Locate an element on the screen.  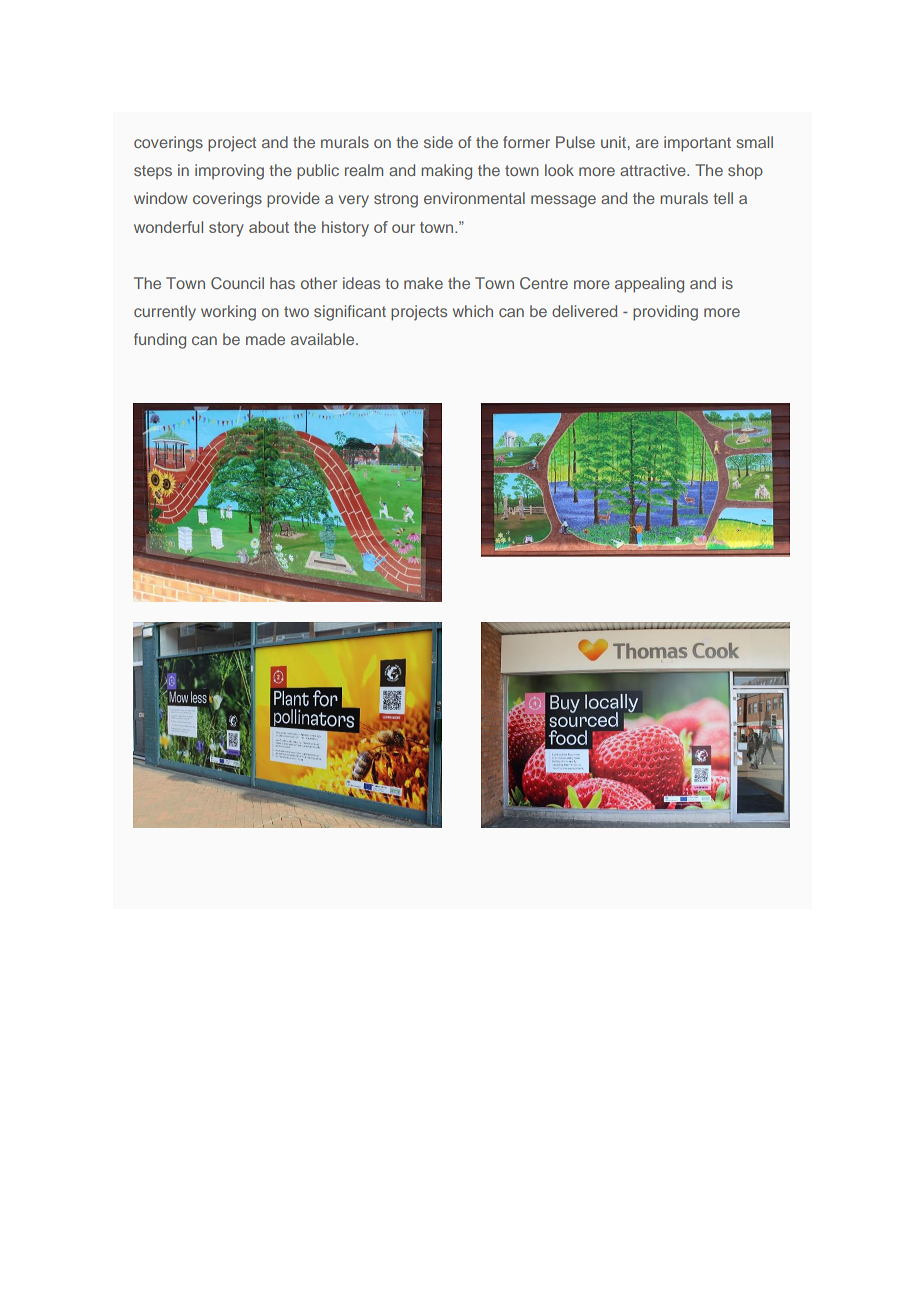
made is located at coordinates (265, 339).
